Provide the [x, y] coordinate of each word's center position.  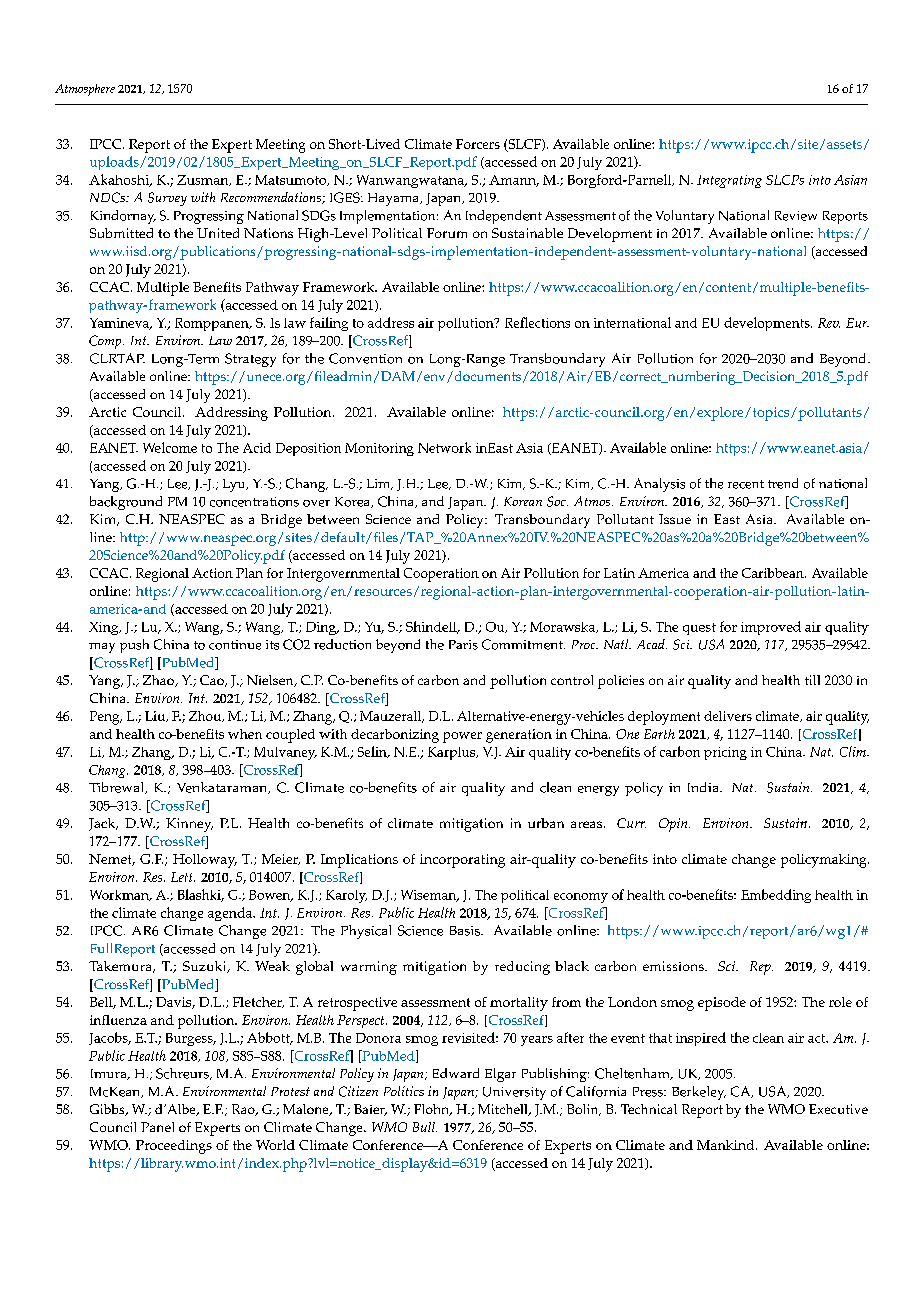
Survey [167, 199]
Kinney [189, 825]
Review [796, 216]
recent [746, 484]
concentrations [254, 502]
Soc [557, 501]
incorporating [462, 861]
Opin [674, 825]
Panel [157, 1127]
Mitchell [504, 1110]
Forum [447, 233]
